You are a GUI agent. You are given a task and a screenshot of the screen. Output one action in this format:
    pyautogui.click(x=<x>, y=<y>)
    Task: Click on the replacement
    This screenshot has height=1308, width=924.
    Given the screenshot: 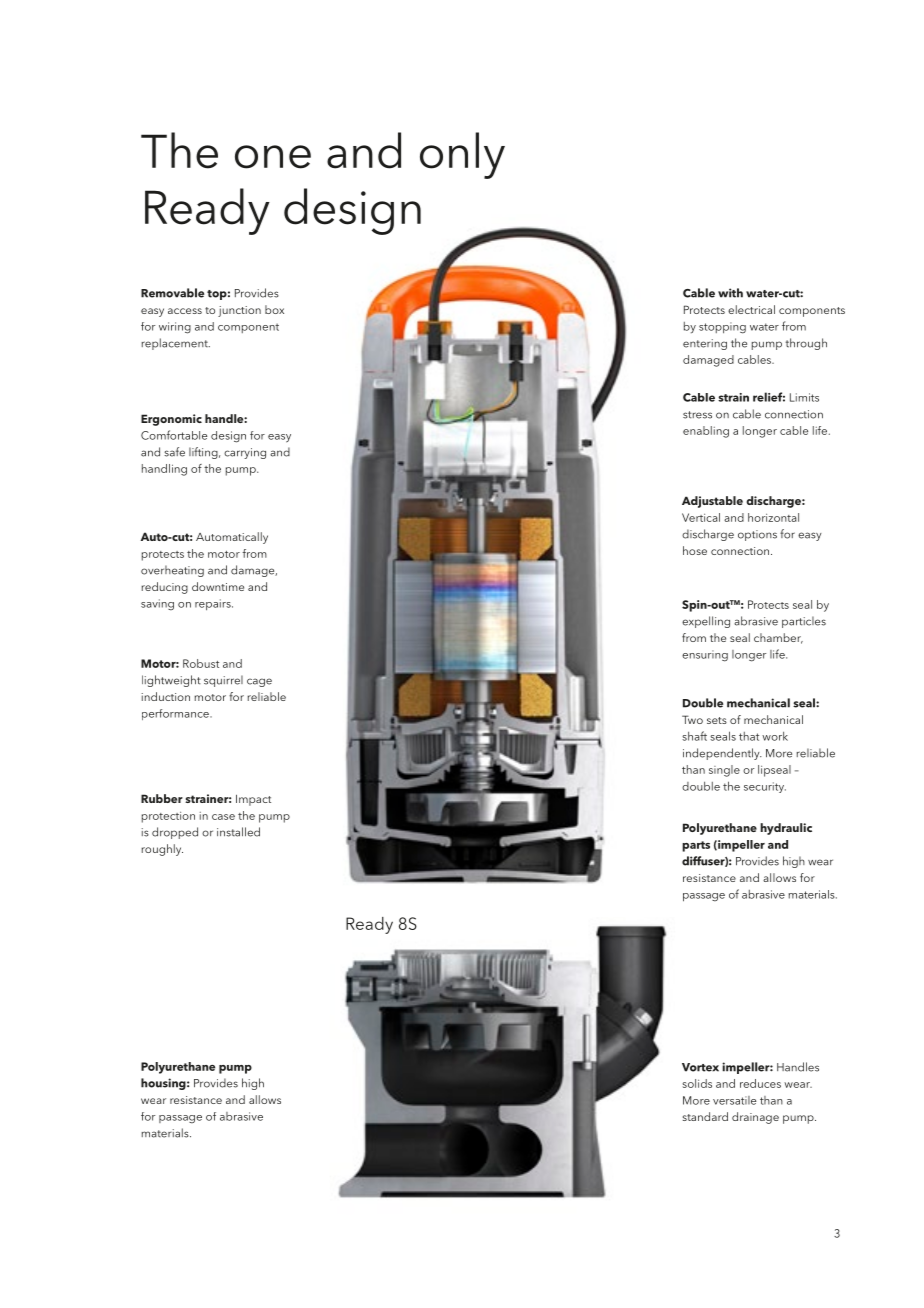 What is the action you would take?
    pyautogui.click(x=175, y=344)
